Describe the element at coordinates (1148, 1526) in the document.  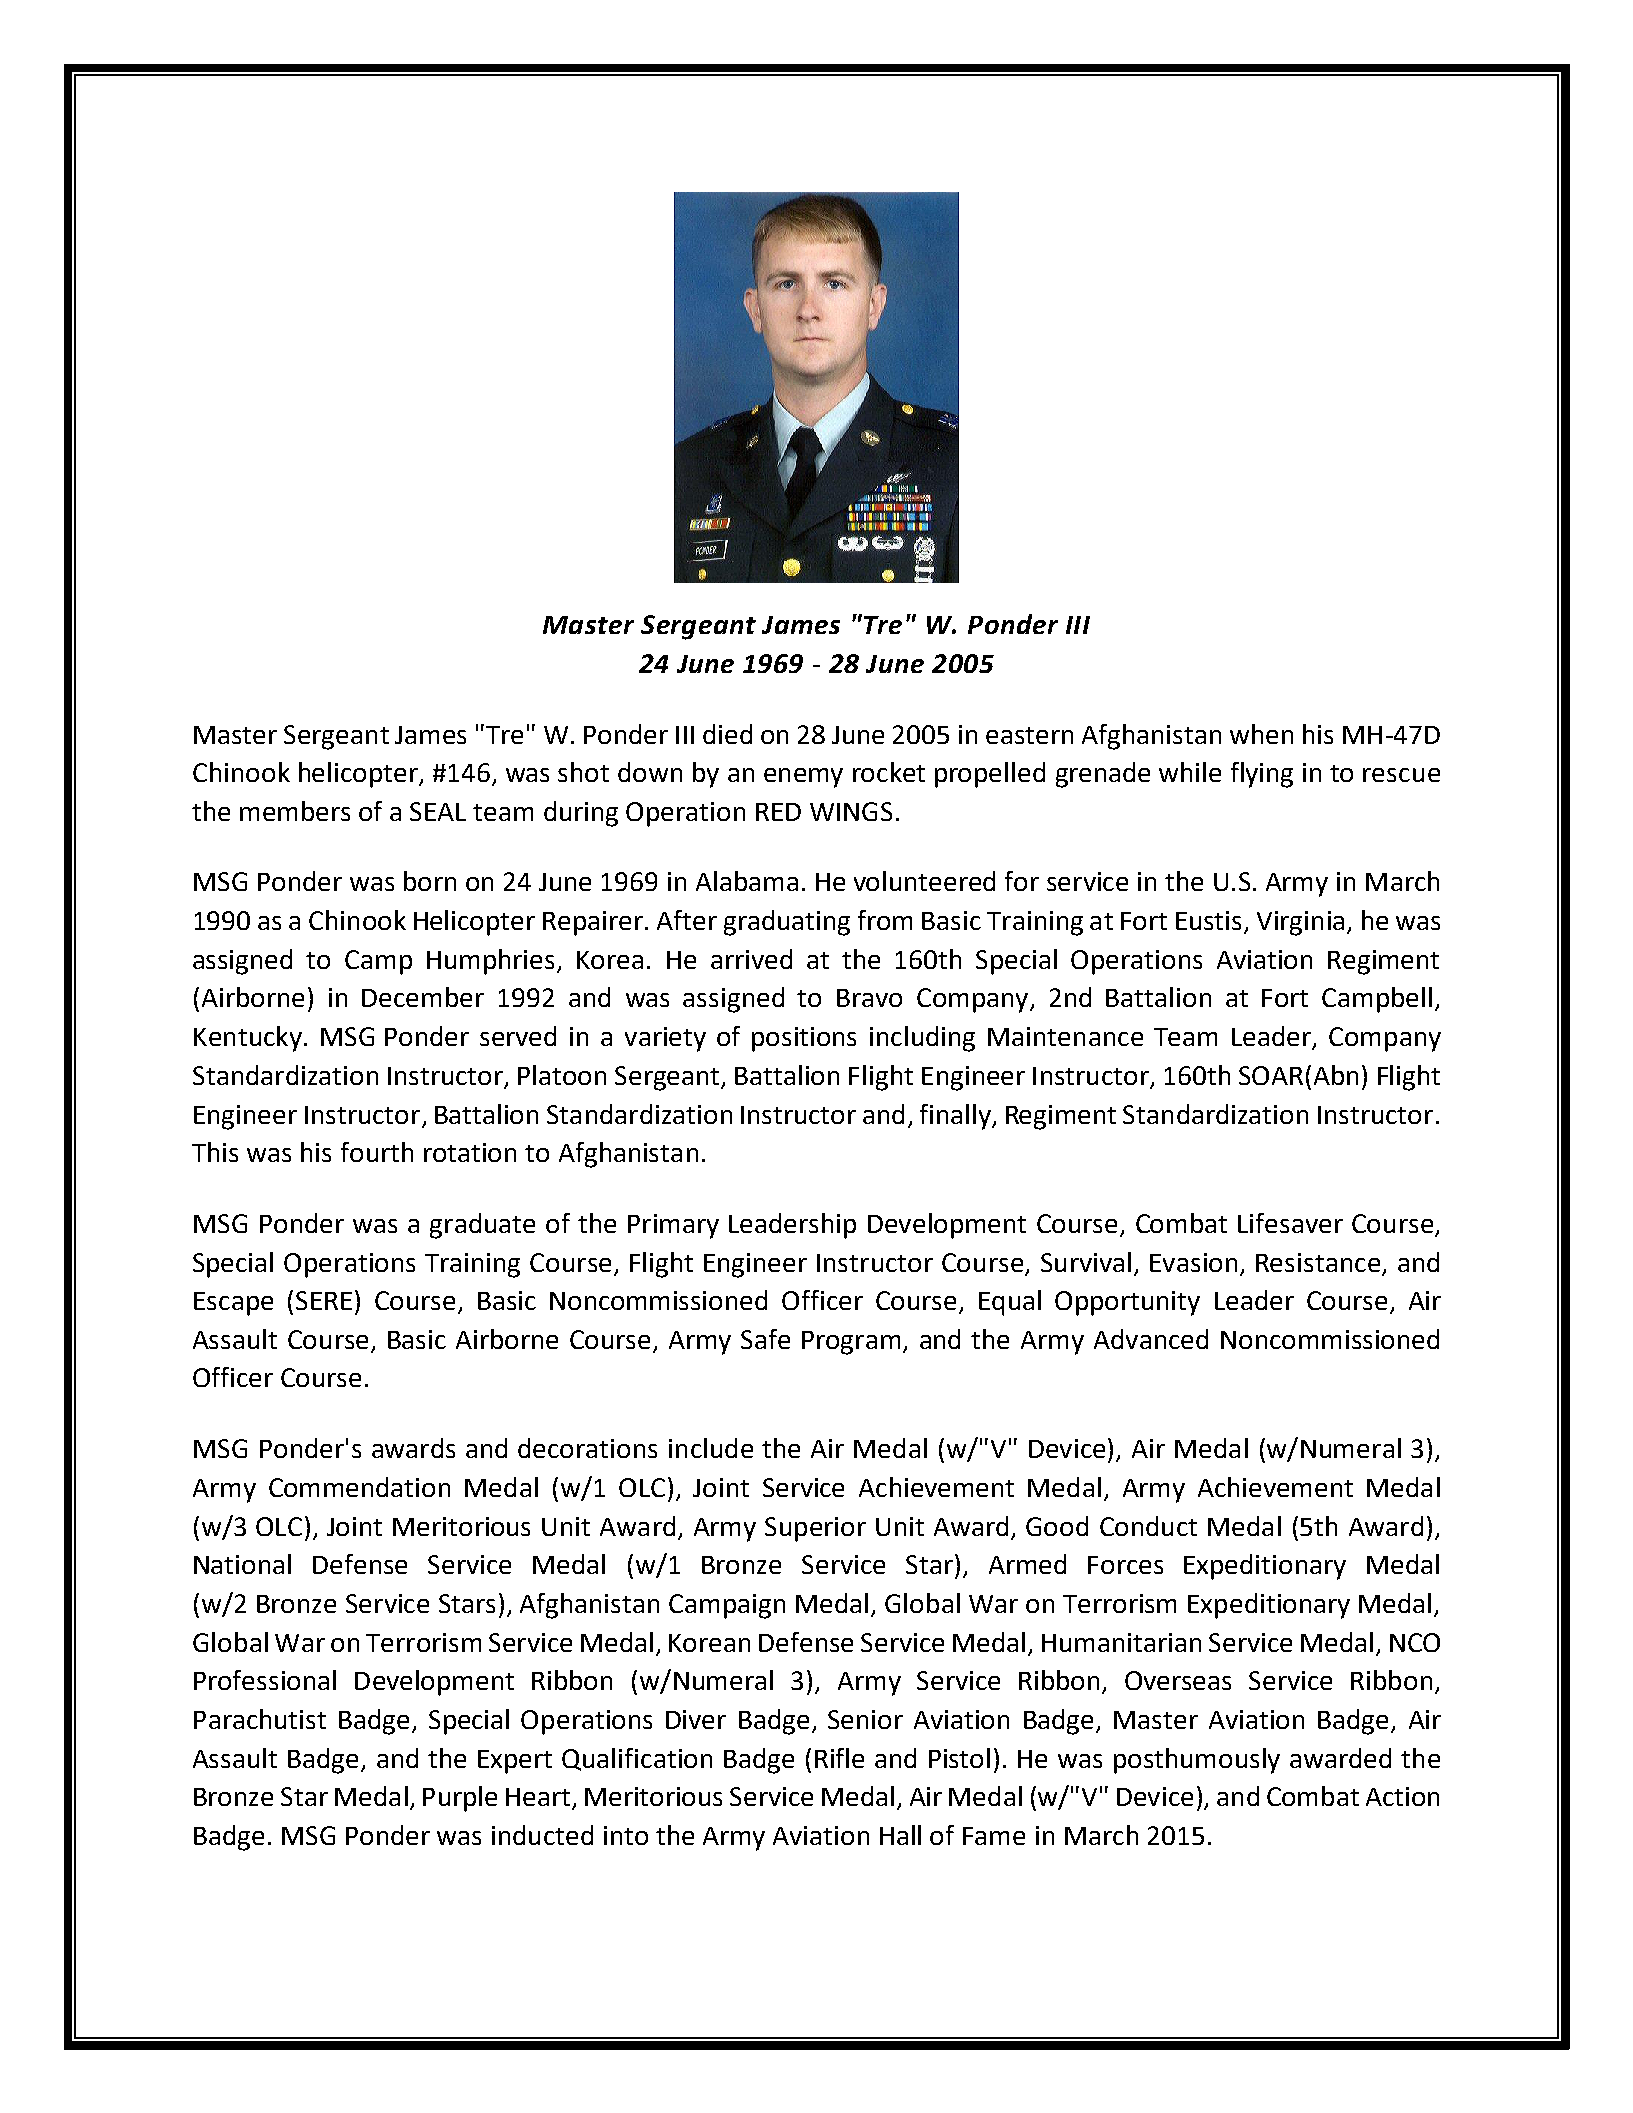
I see `Conduct` at that location.
